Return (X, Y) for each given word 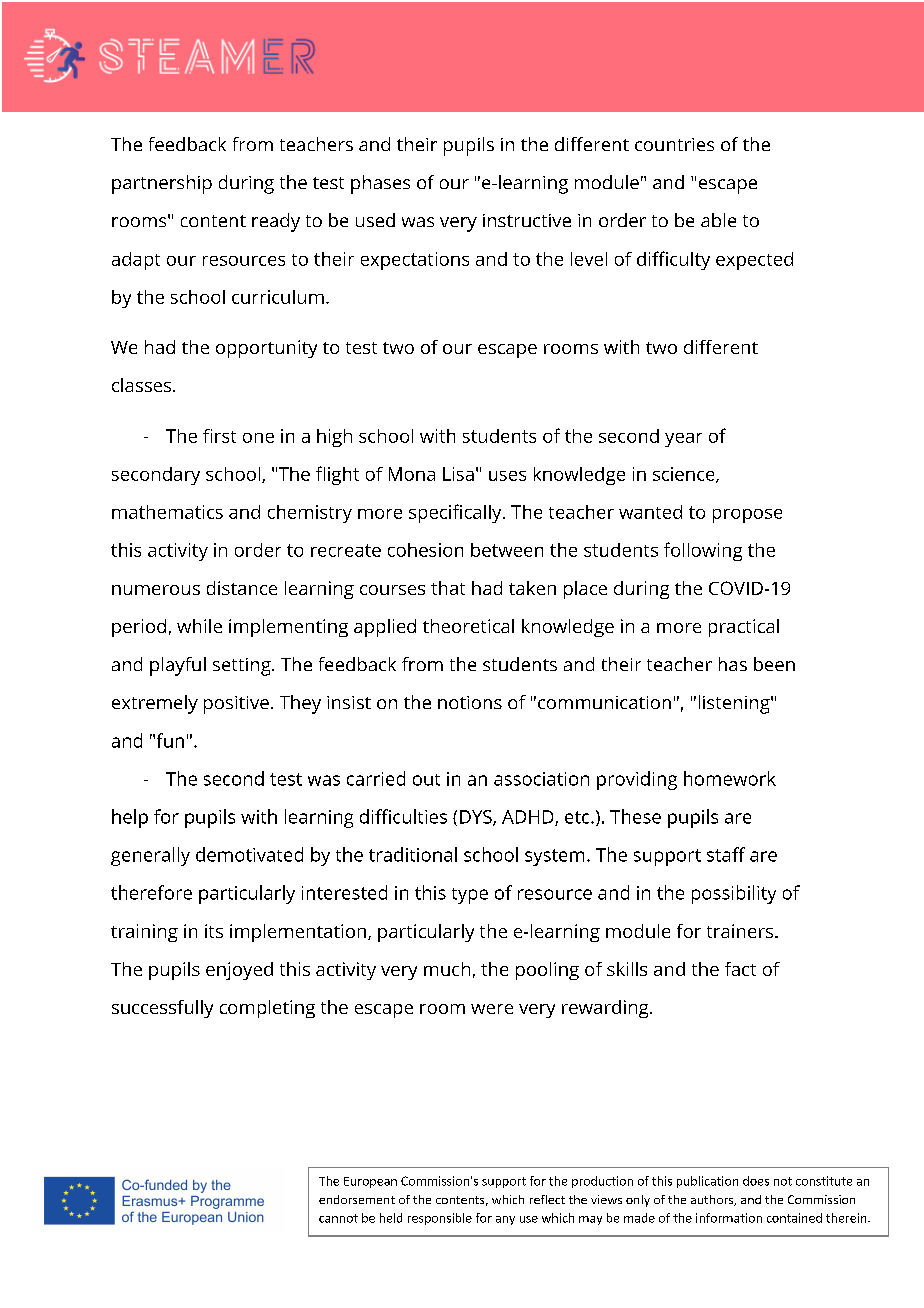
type (470, 896)
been (774, 664)
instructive (527, 220)
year (683, 440)
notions (470, 702)
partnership (162, 184)
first (219, 436)
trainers (741, 931)
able (718, 220)
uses (507, 476)
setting (243, 667)
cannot (338, 1218)
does (756, 1181)
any (505, 1220)
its (214, 931)
